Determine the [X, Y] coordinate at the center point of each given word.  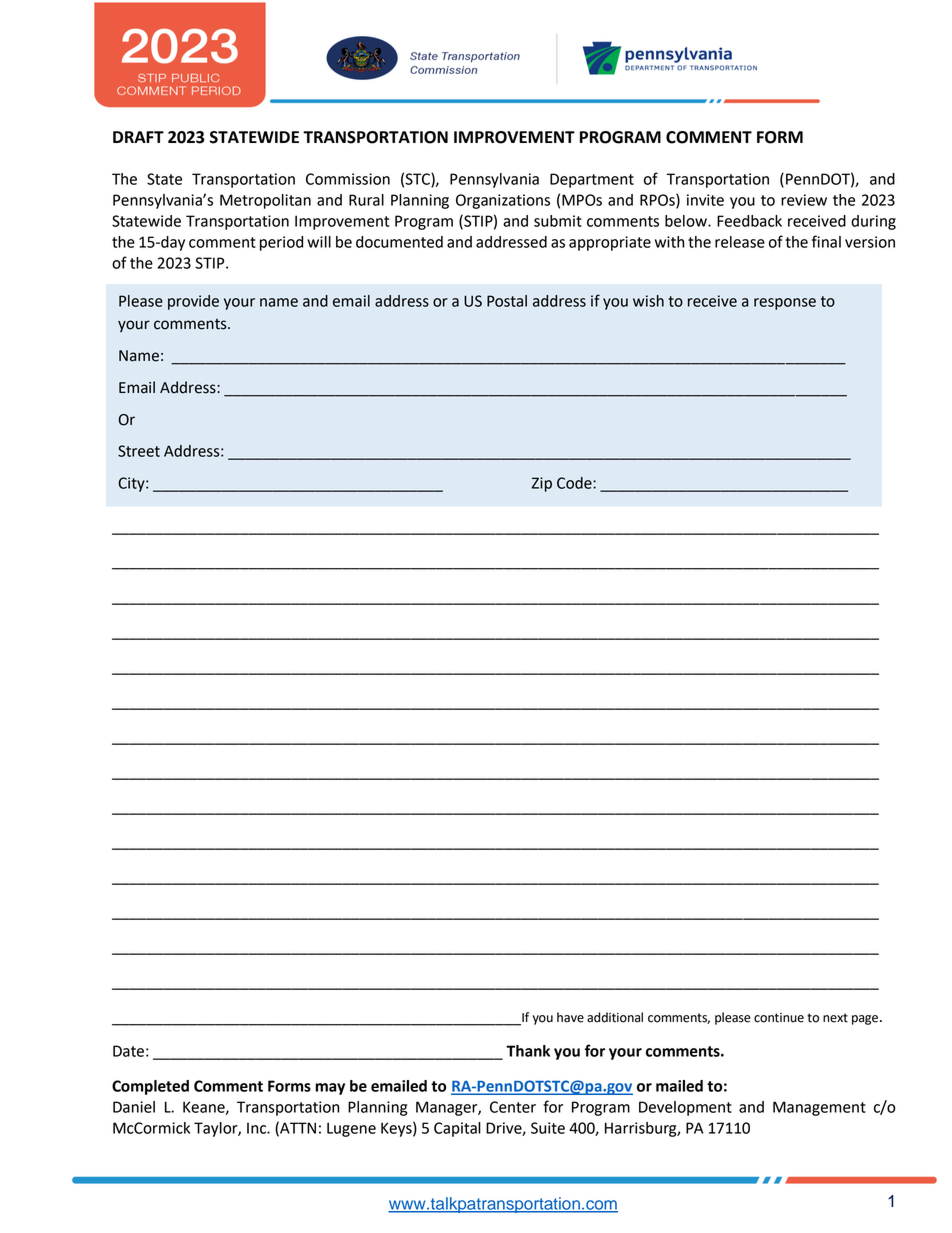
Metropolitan [265, 201]
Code [575, 483]
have [570, 1017]
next [835, 1018]
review [804, 200]
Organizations [503, 201]
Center [513, 1107]
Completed [150, 1087]
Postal [507, 301]
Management [819, 1108]
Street [139, 451]
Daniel [134, 1107]
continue [779, 1018]
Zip [542, 484]
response [785, 304]
